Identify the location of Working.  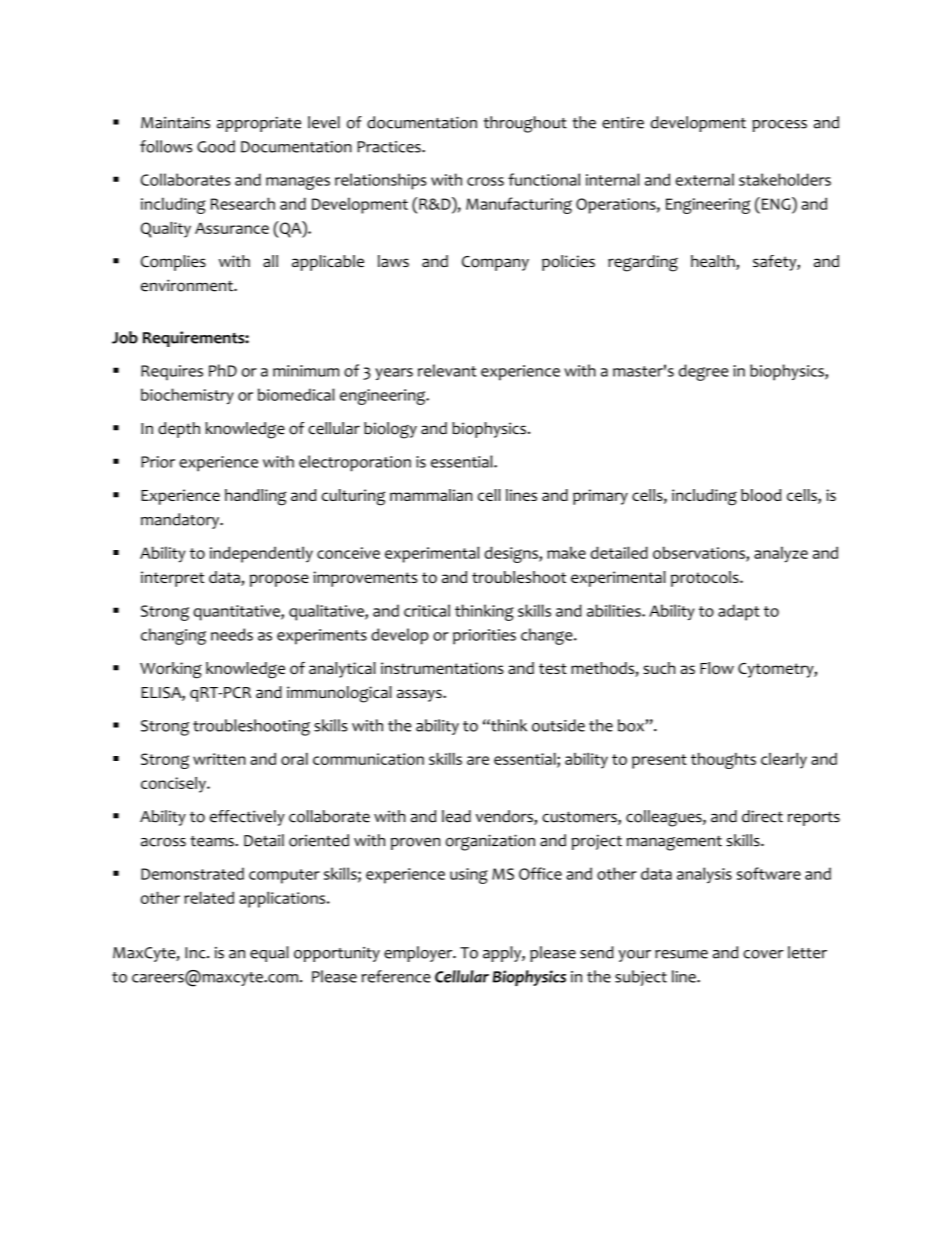
(171, 670).
